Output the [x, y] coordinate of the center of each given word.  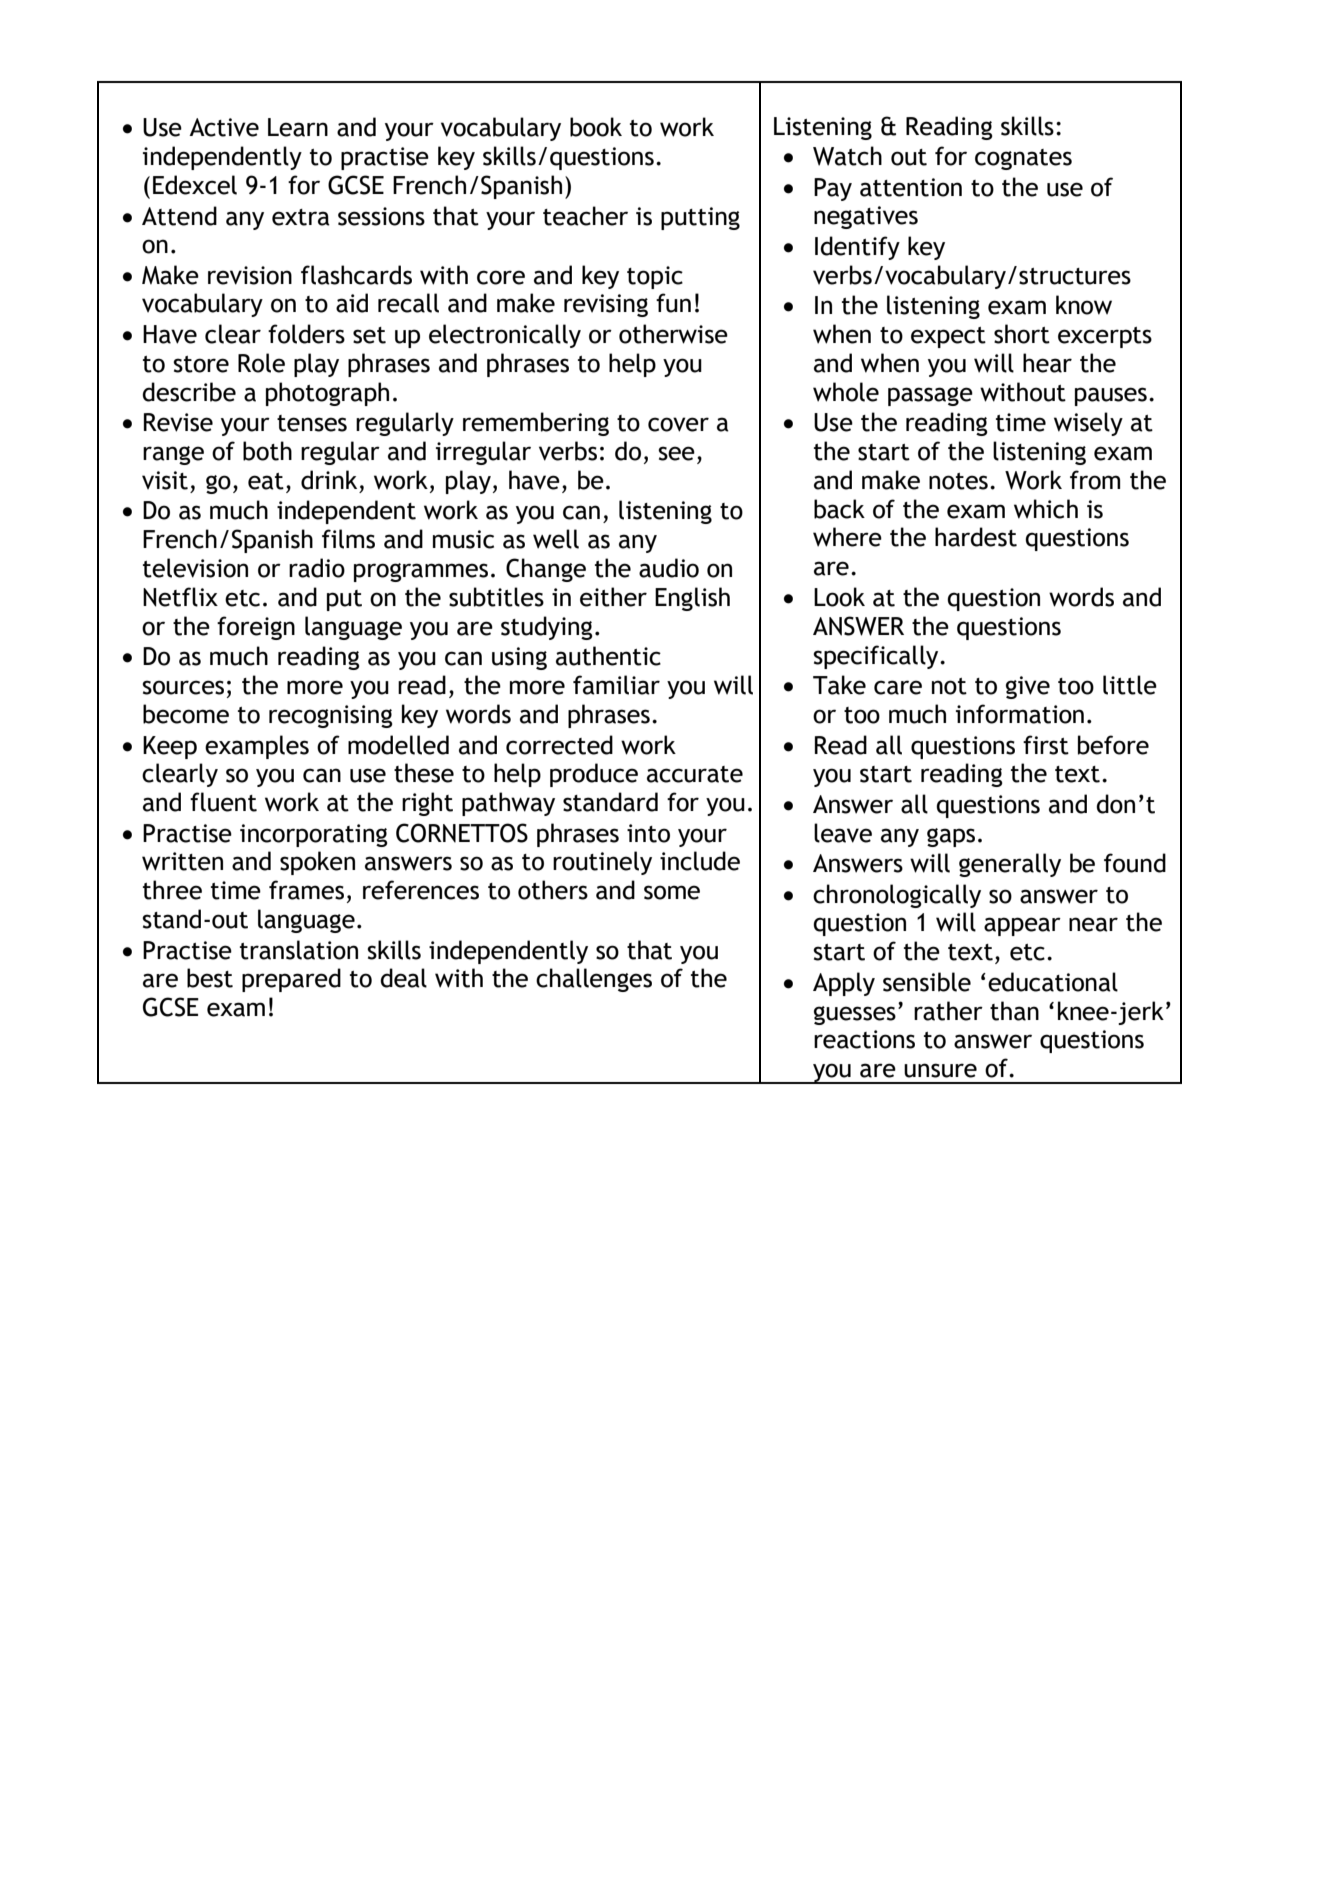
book [596, 127]
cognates [1023, 159]
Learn [298, 127]
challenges [594, 980]
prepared [291, 980]
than [1014, 1011]
